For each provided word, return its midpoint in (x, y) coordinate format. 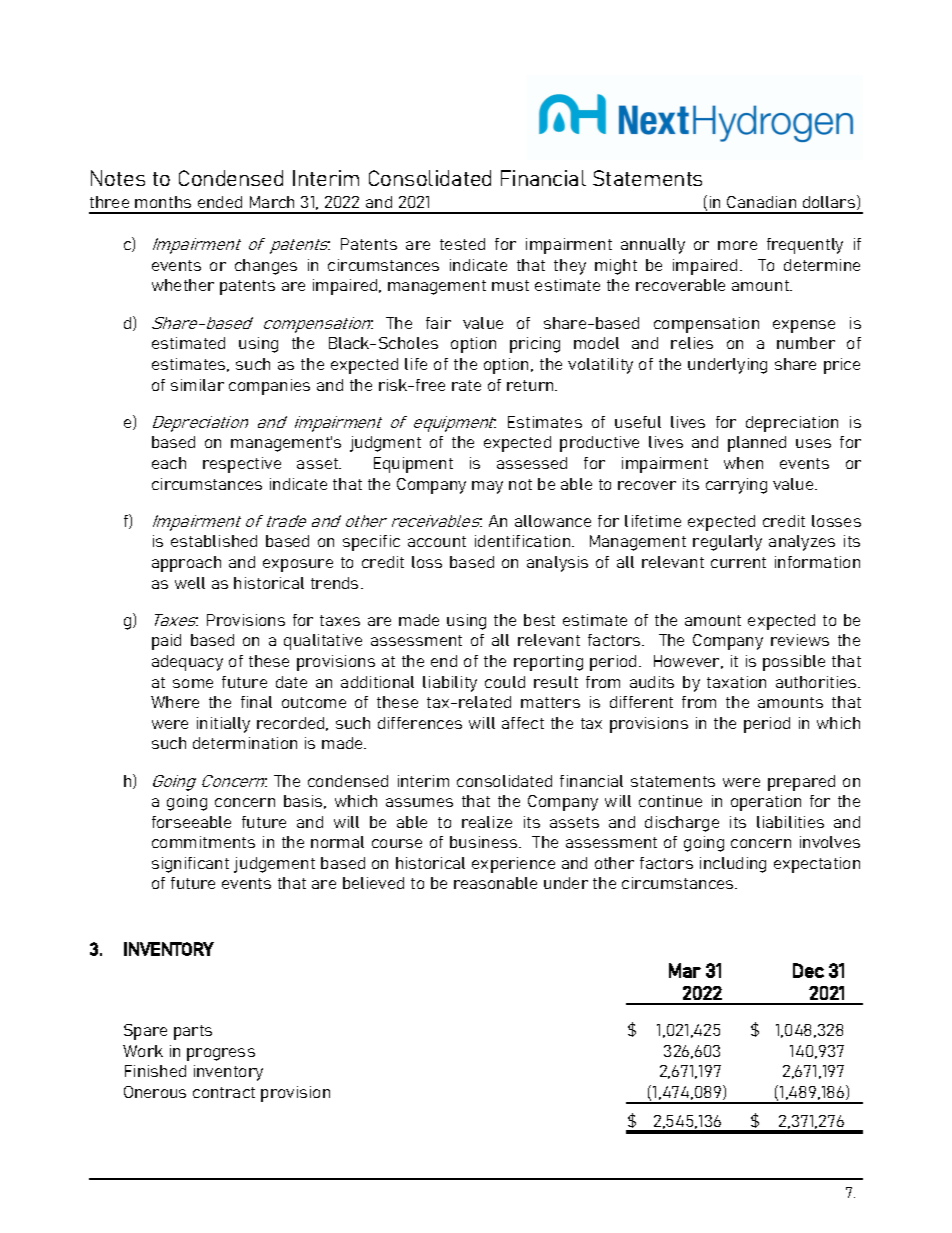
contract (224, 1092)
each (169, 463)
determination (245, 743)
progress (221, 1054)
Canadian (761, 202)
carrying (736, 486)
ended (220, 202)
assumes (419, 802)
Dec (808, 970)
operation (766, 803)
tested (462, 244)
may (487, 487)
